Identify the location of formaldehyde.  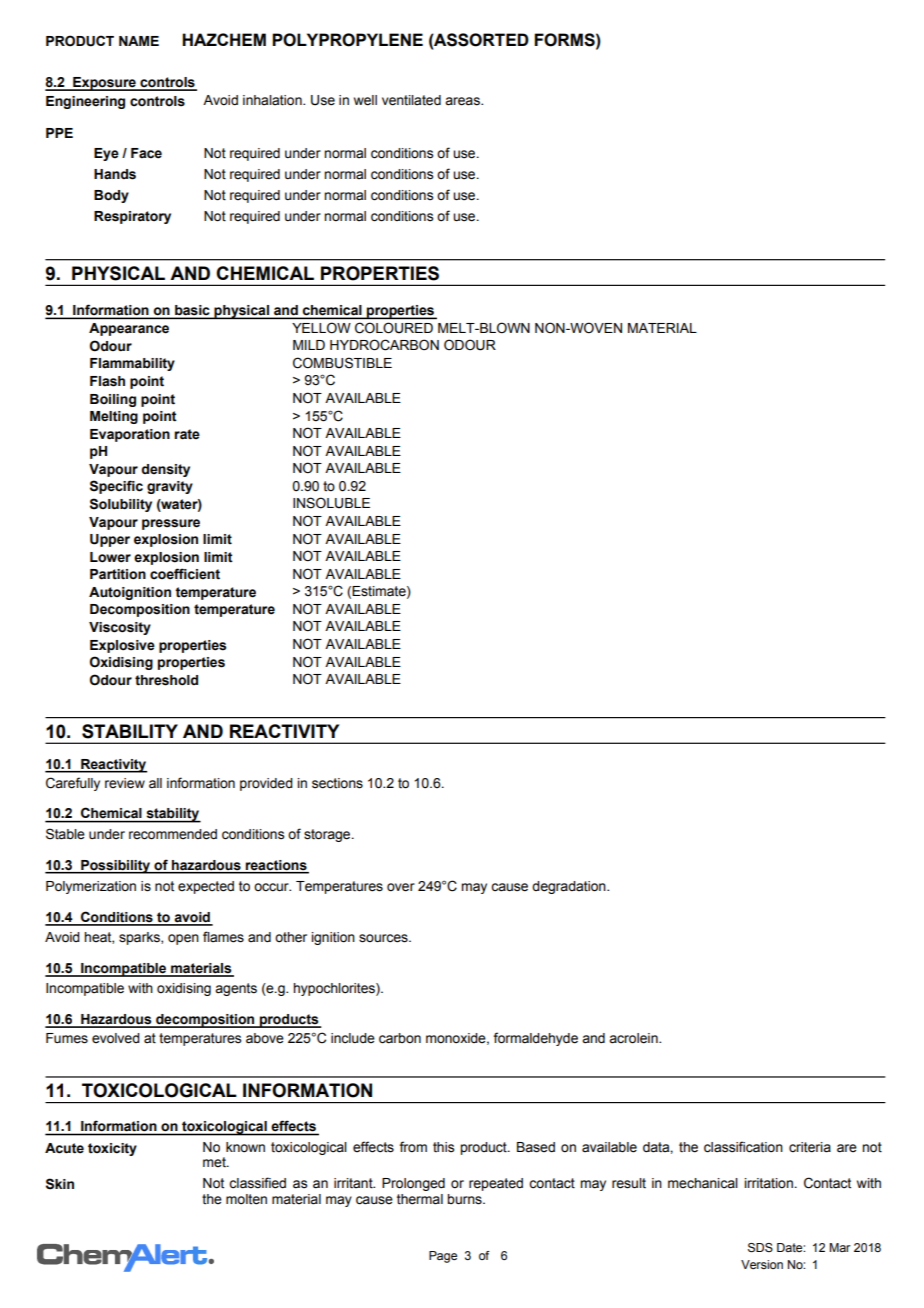
(535, 1039).
